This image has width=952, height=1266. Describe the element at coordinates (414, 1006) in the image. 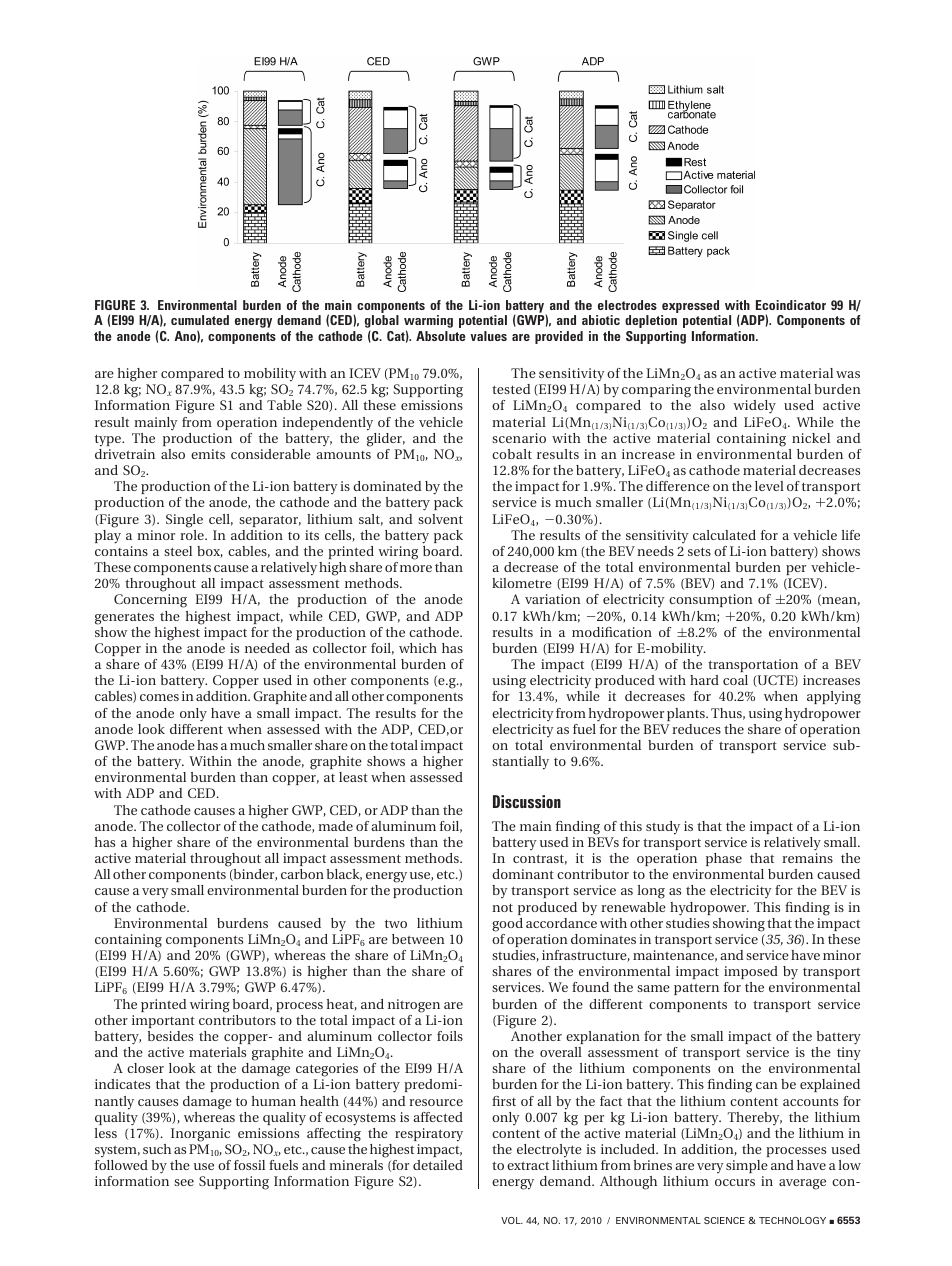

I see `nitrogen` at that location.
